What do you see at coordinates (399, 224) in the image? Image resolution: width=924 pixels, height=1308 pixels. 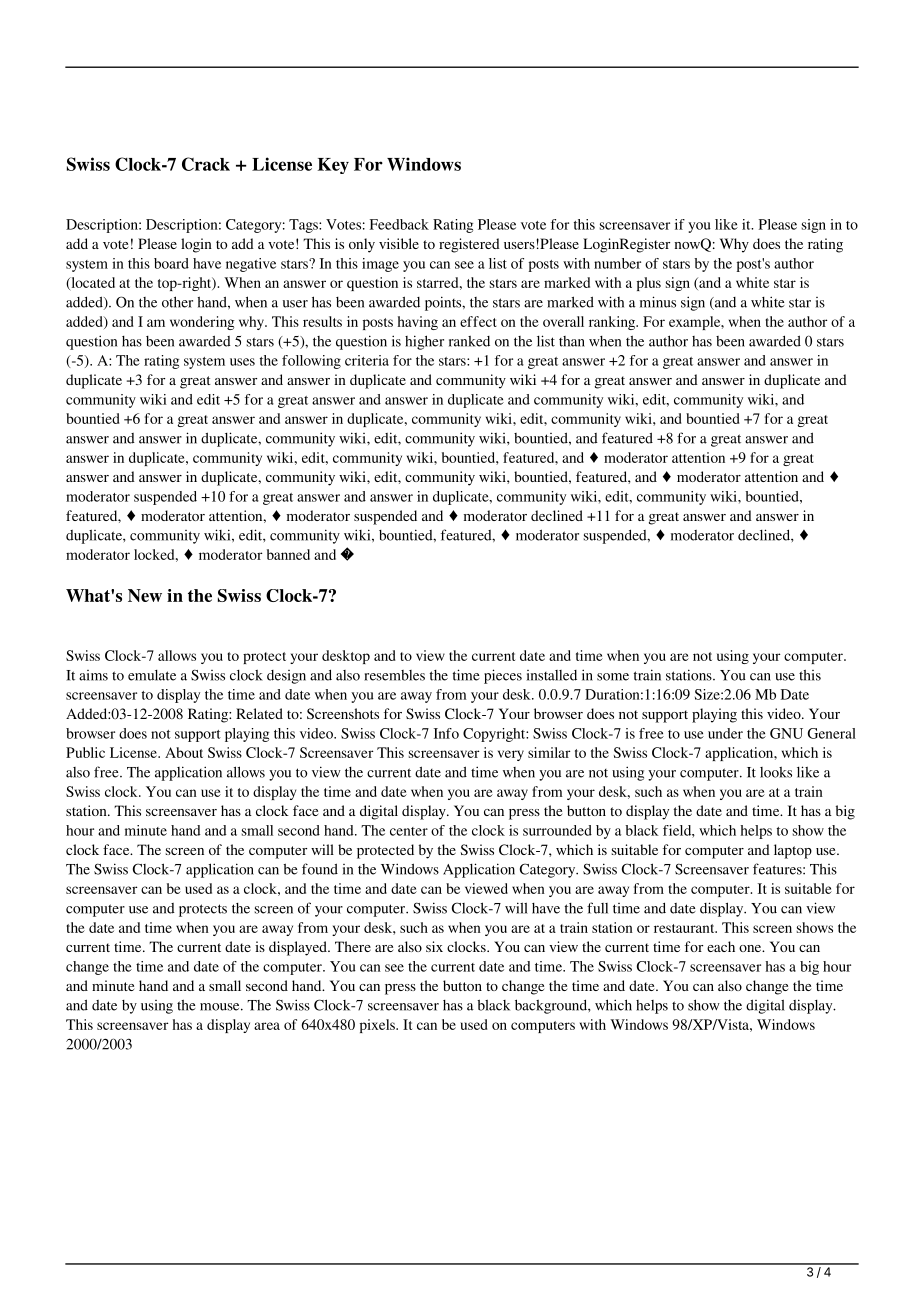 I see `Feedback` at bounding box center [399, 224].
